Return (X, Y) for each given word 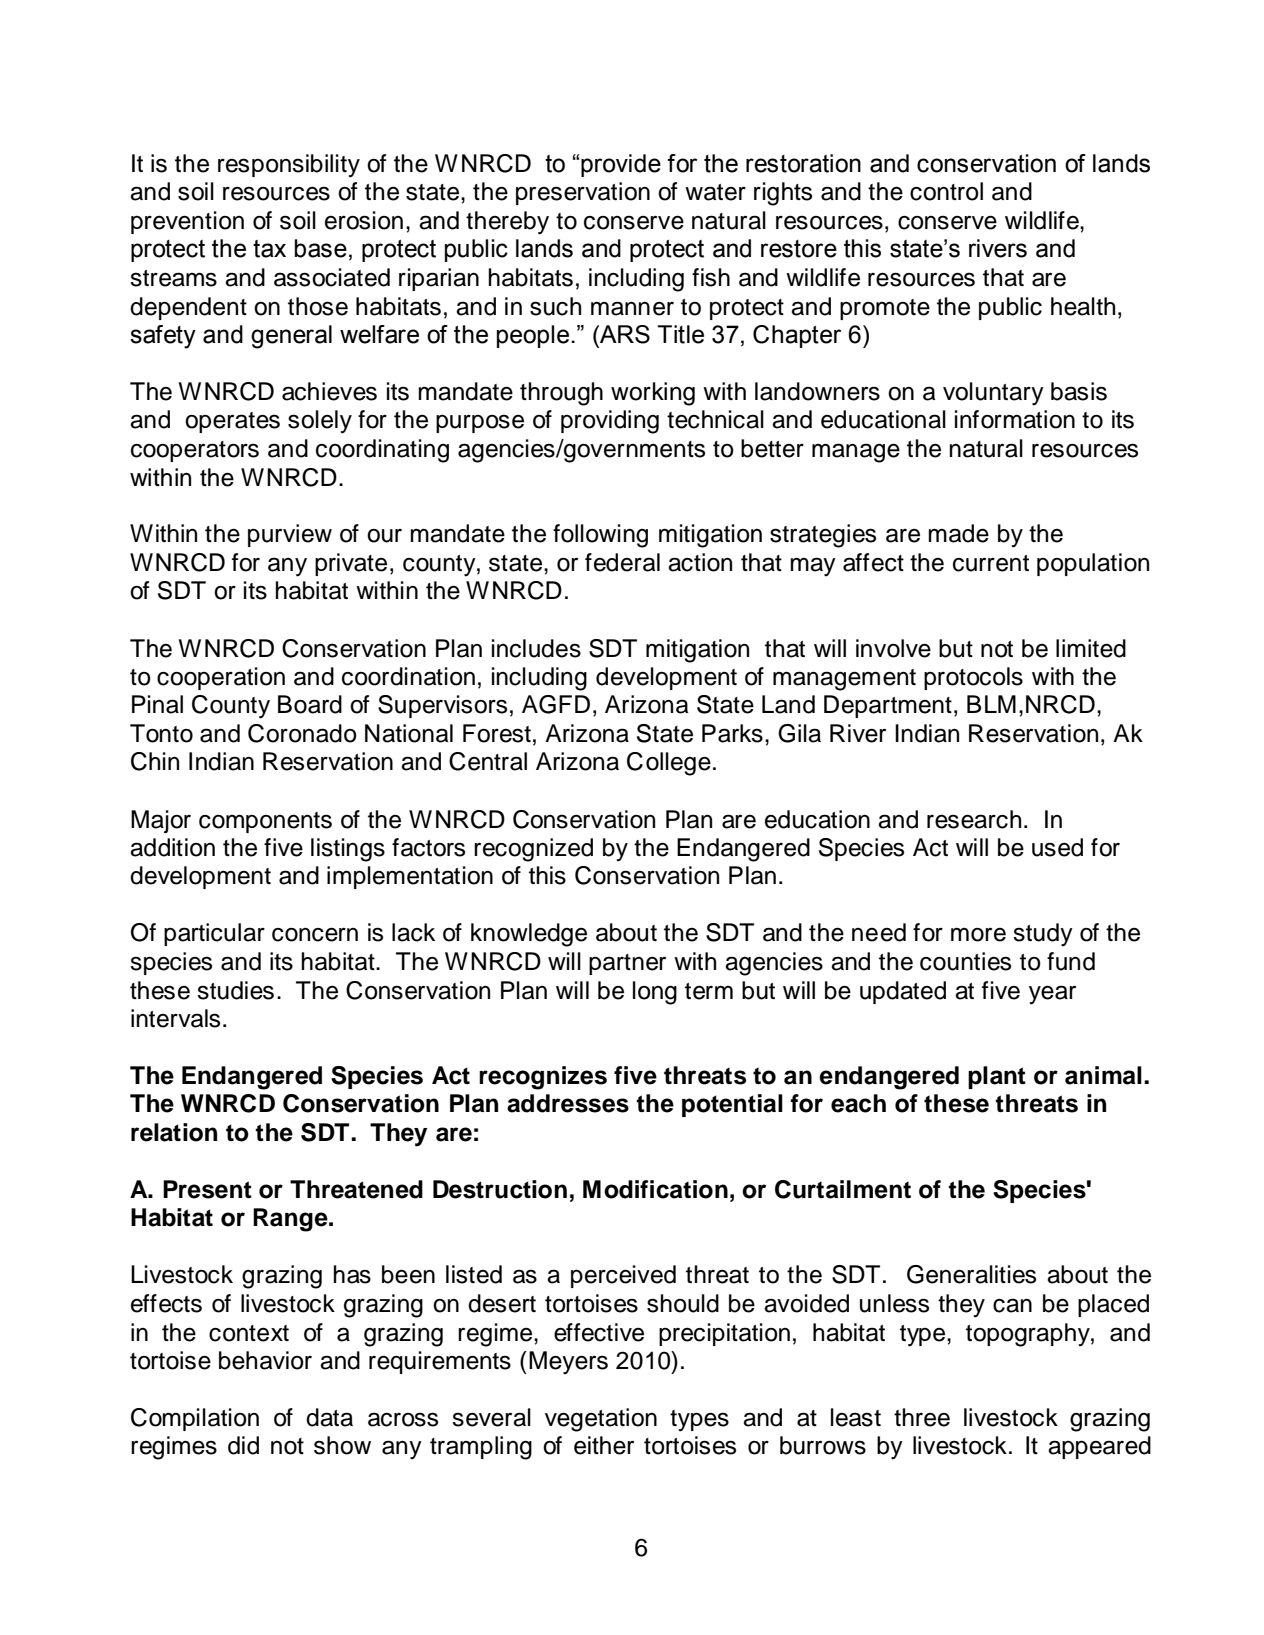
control (946, 191)
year (1052, 995)
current (991, 563)
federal (622, 562)
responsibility (289, 166)
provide (621, 165)
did (243, 1445)
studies (235, 990)
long (655, 993)
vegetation (601, 1420)
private (351, 564)
